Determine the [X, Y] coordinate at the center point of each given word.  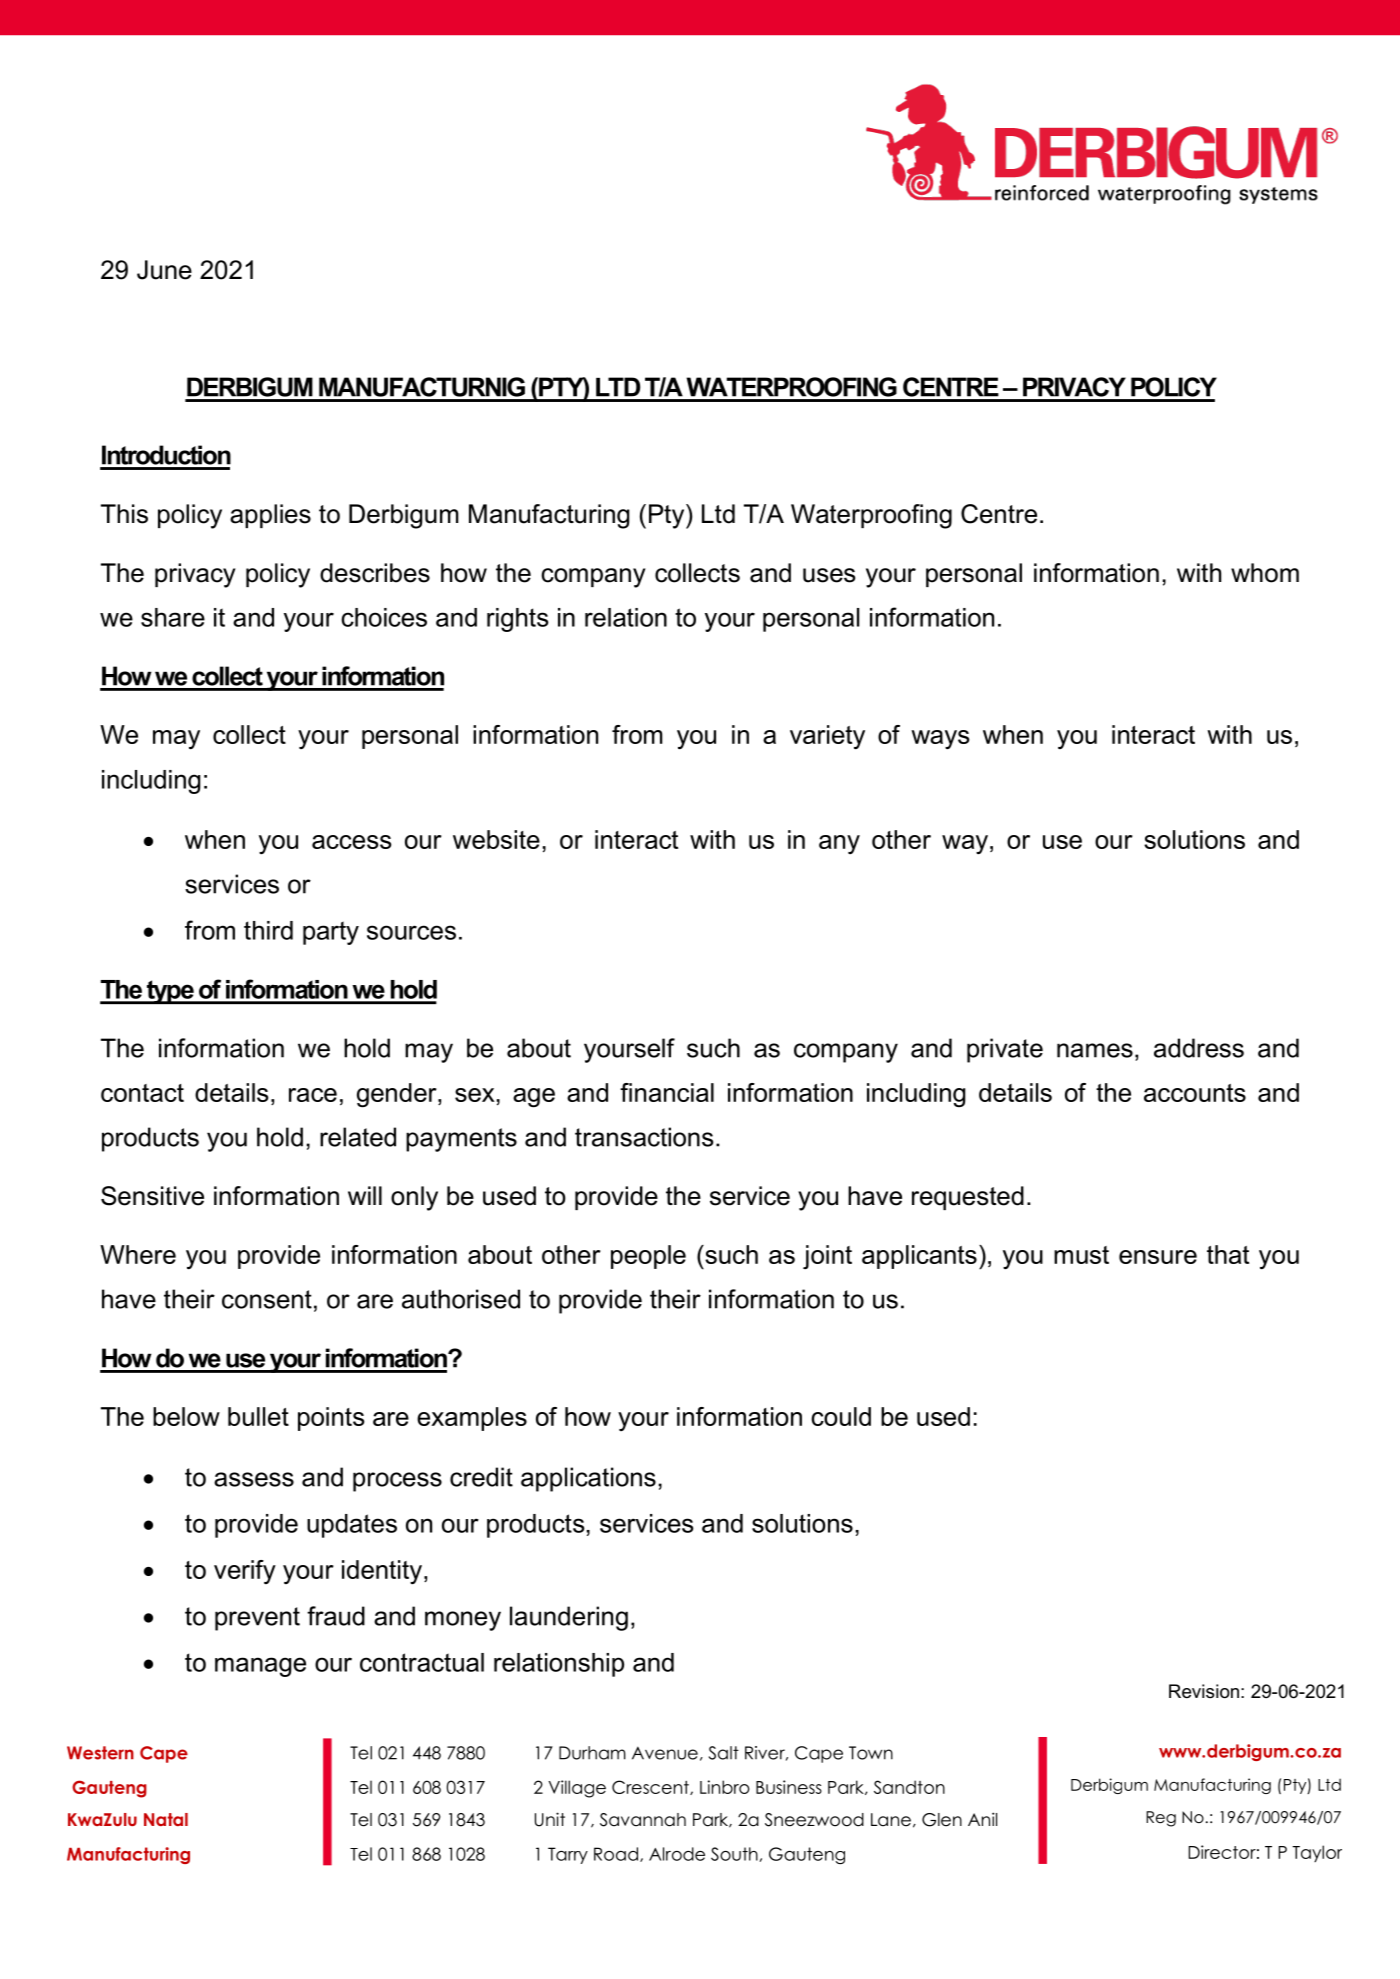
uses [829, 575]
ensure [1158, 1257]
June [164, 270]
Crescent [651, 1787]
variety [827, 737]
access [351, 842]
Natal [166, 1819]
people [648, 1257]
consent [267, 1299]
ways [940, 739]
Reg [1161, 1819]
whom [1265, 573]
